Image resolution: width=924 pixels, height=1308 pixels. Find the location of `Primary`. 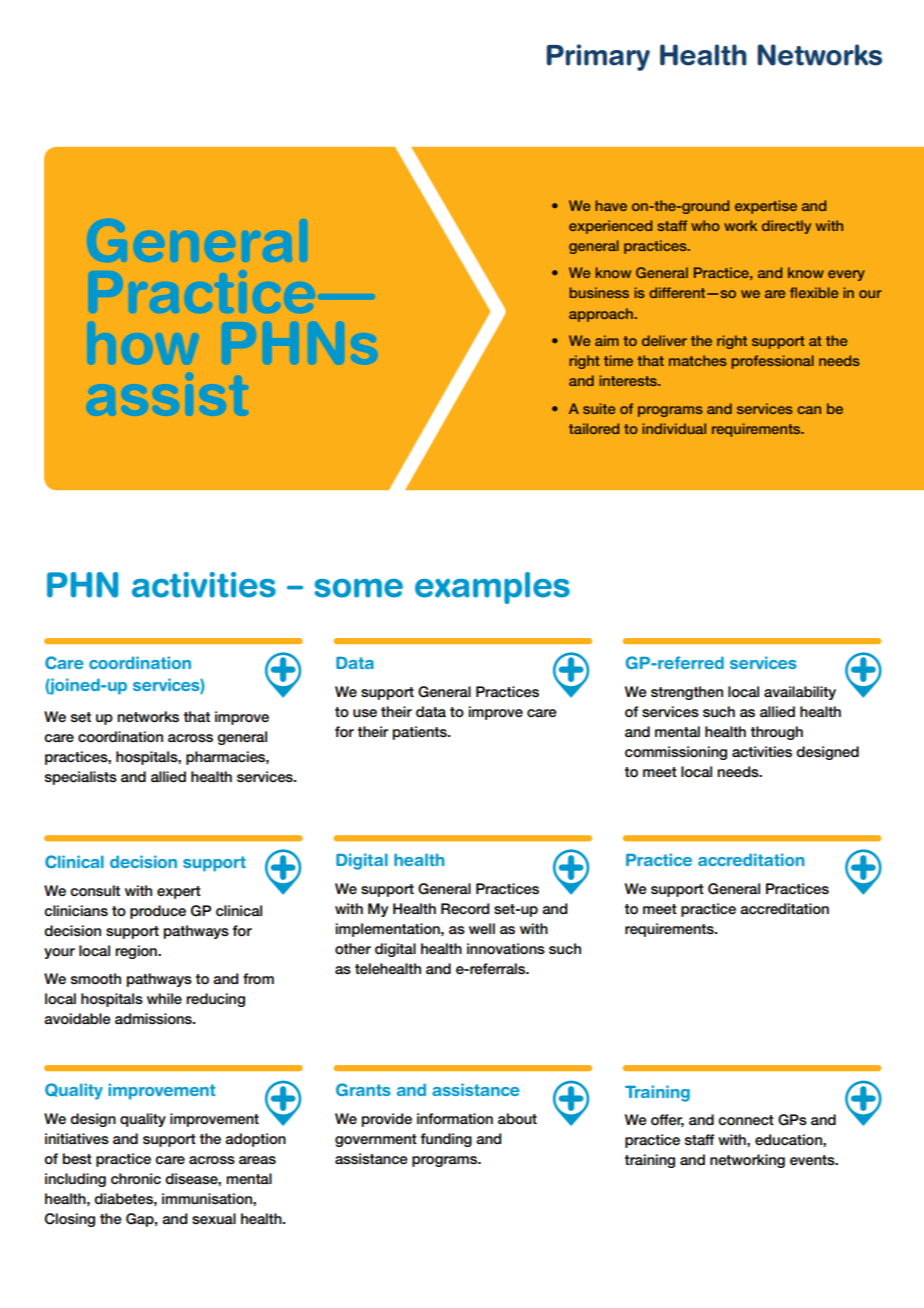

Primary is located at coordinates (598, 57).
